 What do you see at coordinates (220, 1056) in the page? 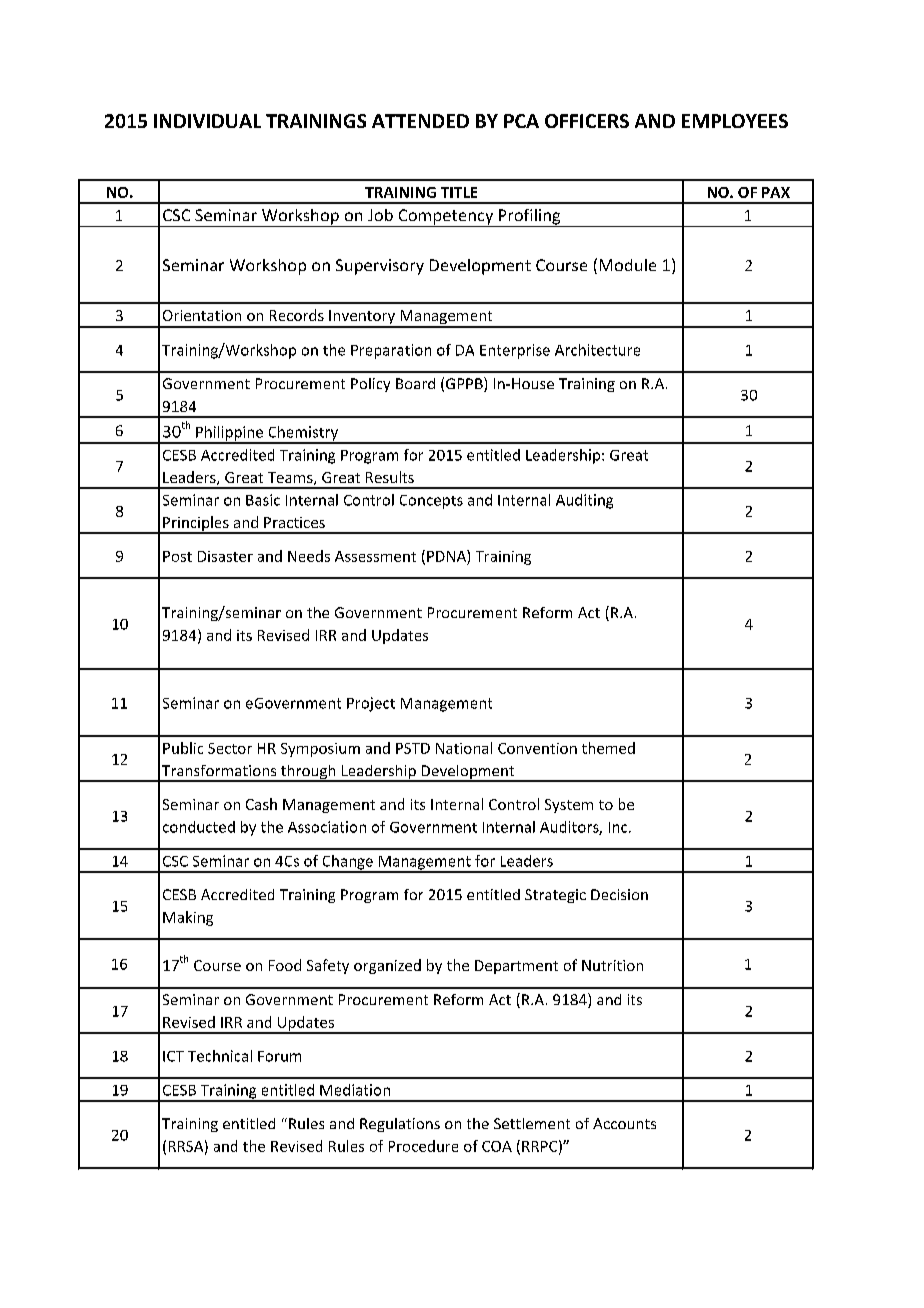
I see `Technical` at bounding box center [220, 1056].
